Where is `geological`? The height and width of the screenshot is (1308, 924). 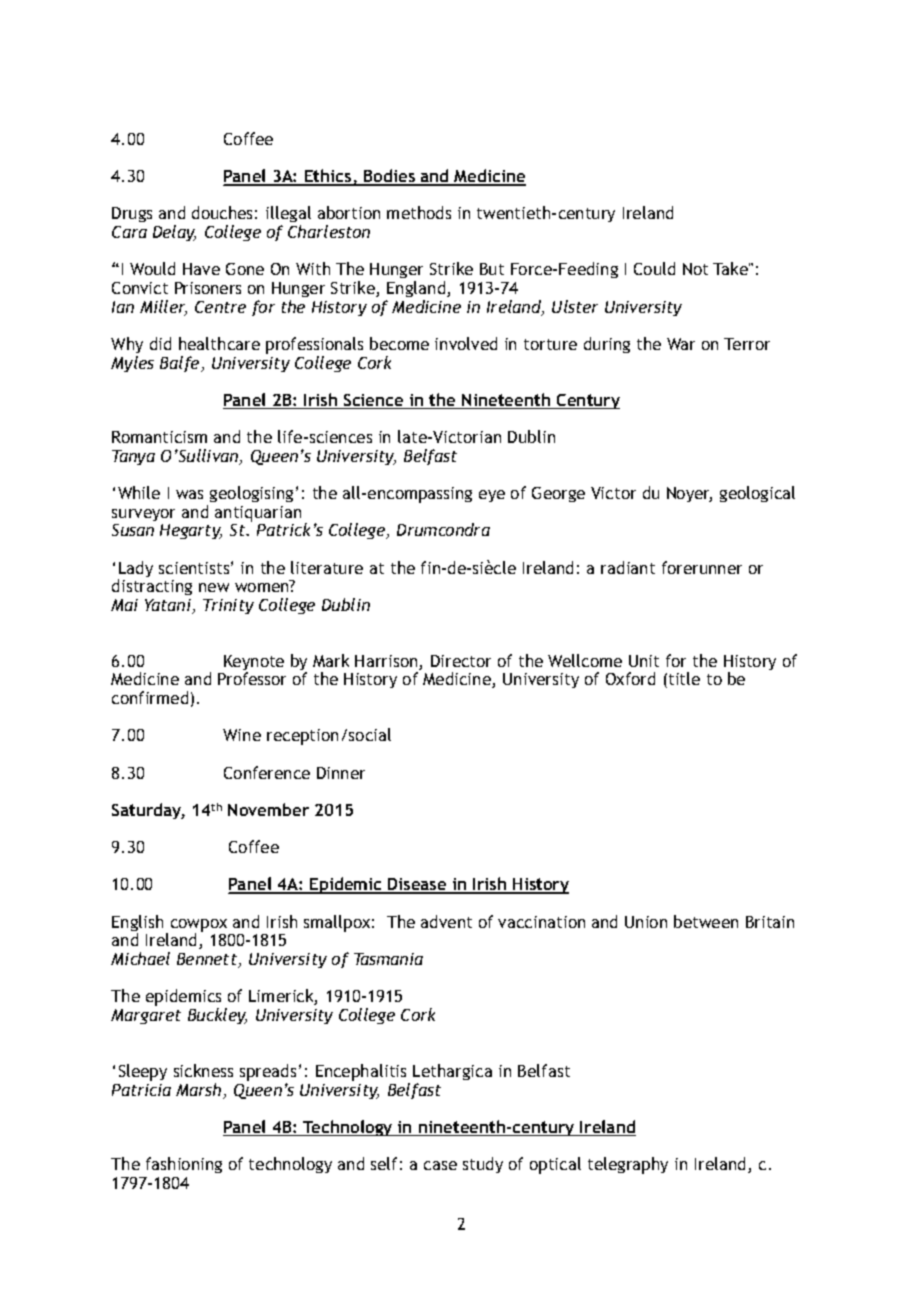
geological is located at coordinates (757, 494).
